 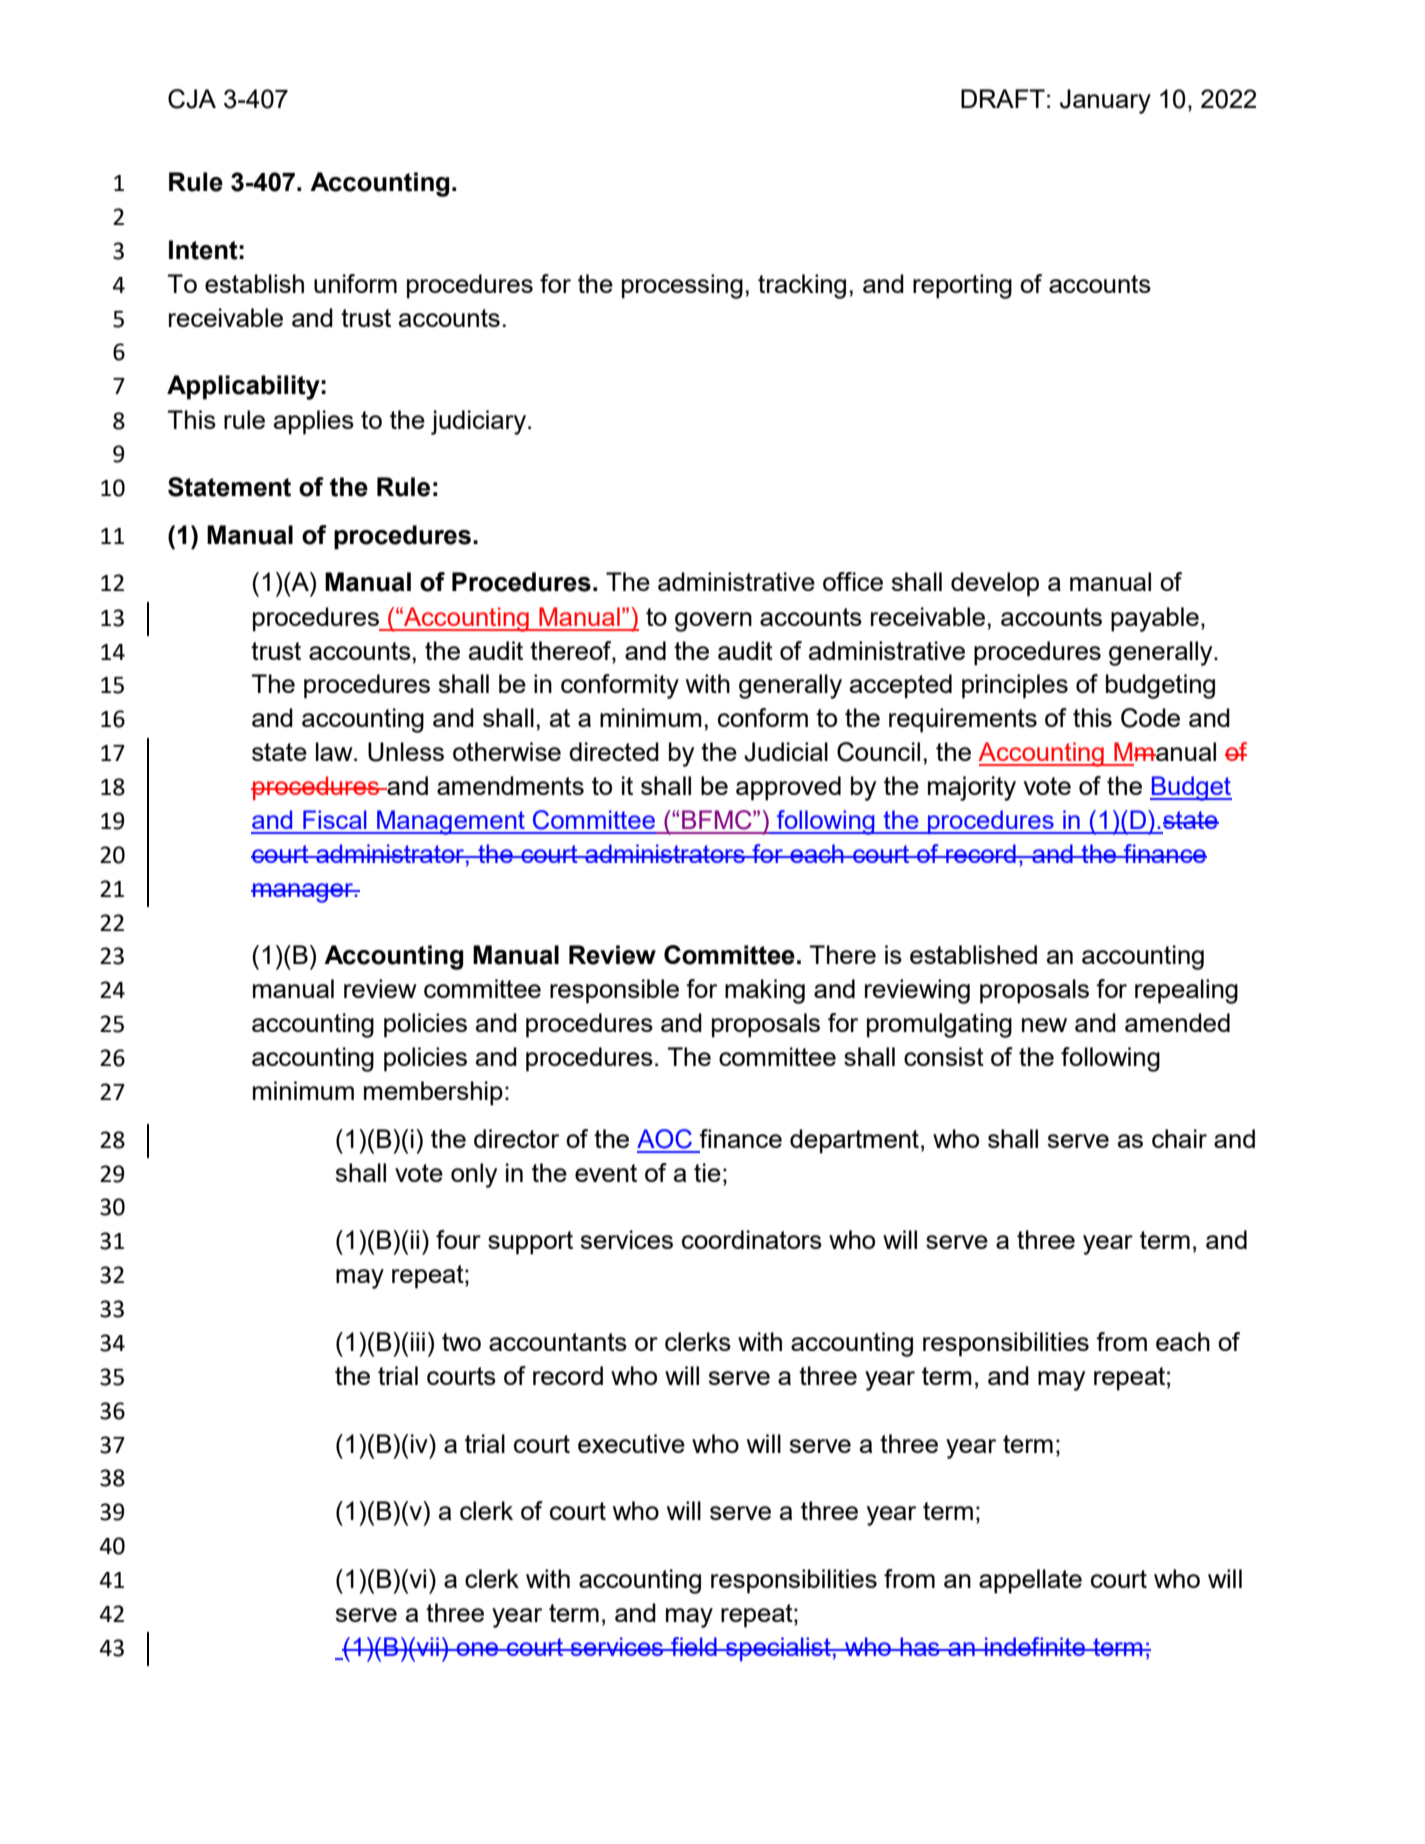 I want to click on govern, so click(x=713, y=622).
